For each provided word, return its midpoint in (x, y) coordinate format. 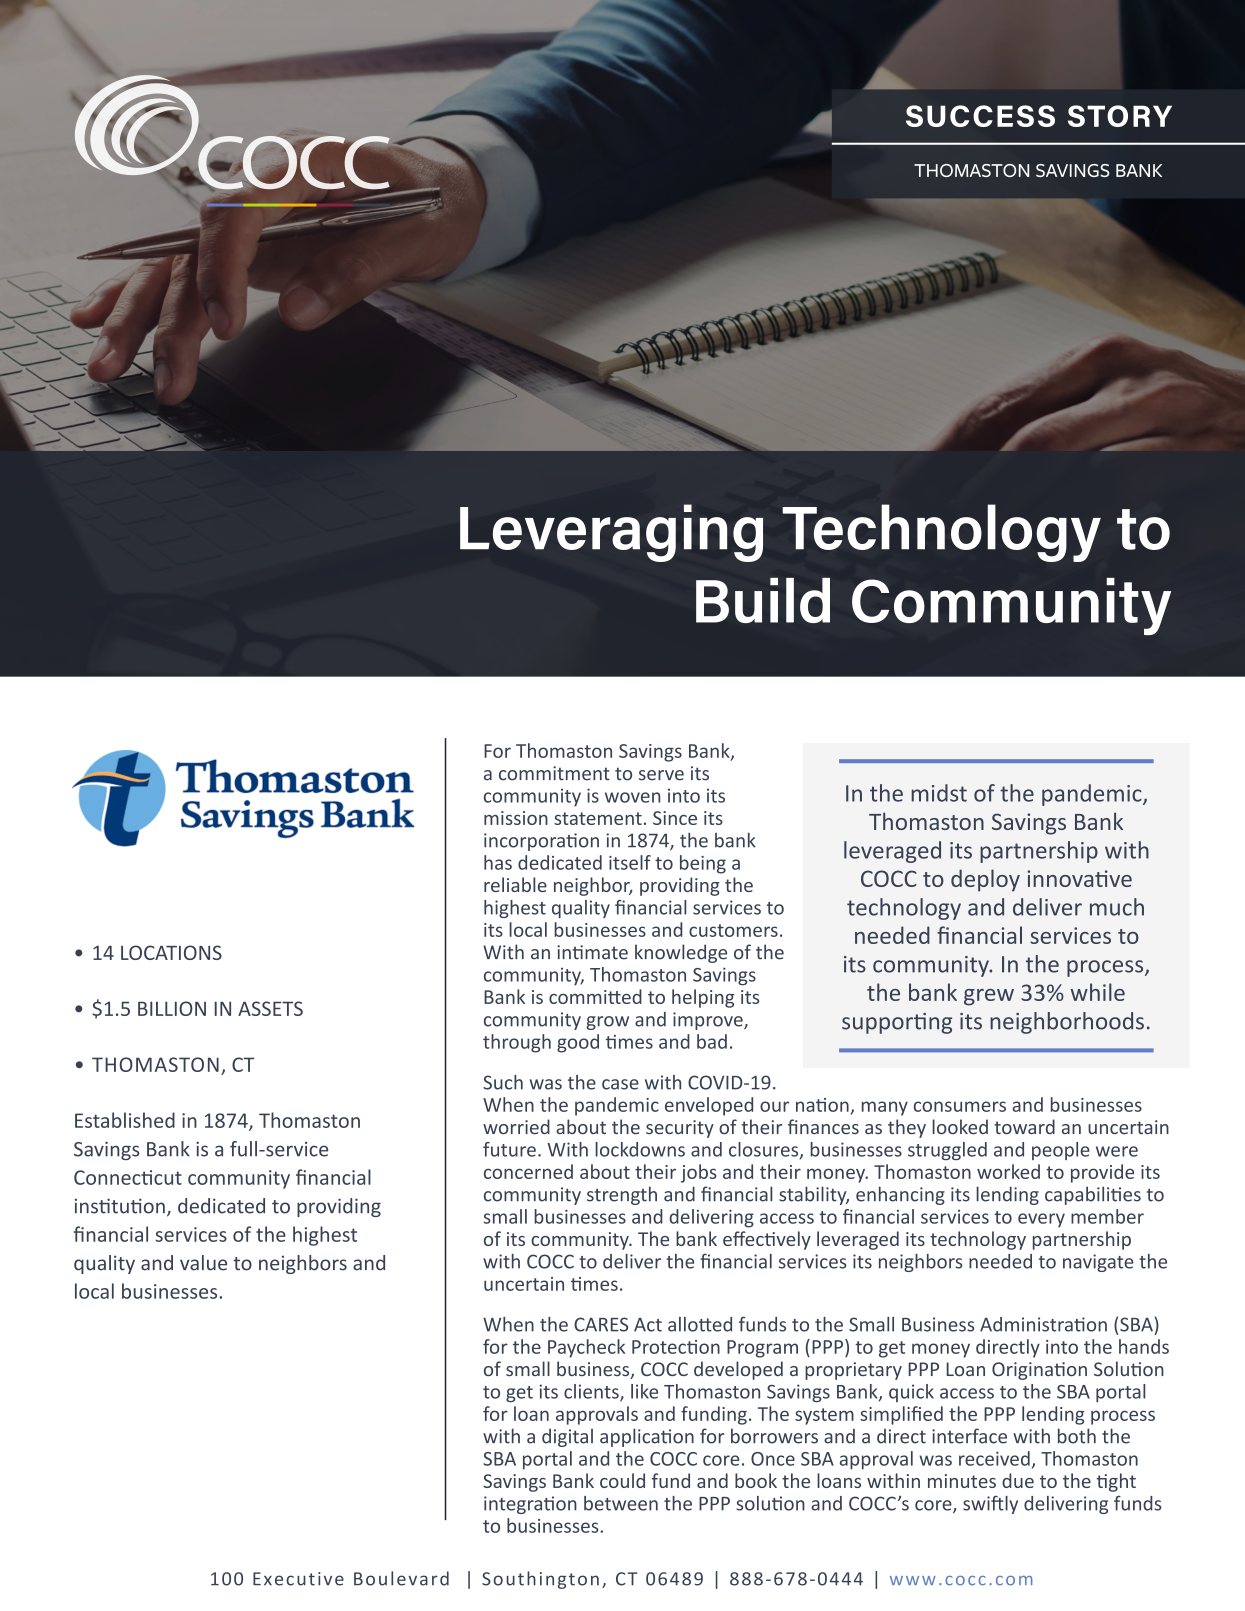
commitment (554, 773)
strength (622, 1195)
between (621, 1503)
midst (939, 793)
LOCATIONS (171, 952)
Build (763, 600)
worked (1008, 1171)
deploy (985, 880)
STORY (1120, 116)
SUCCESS (980, 116)
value (203, 1263)
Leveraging (611, 533)
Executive (298, 1579)
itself (630, 862)
